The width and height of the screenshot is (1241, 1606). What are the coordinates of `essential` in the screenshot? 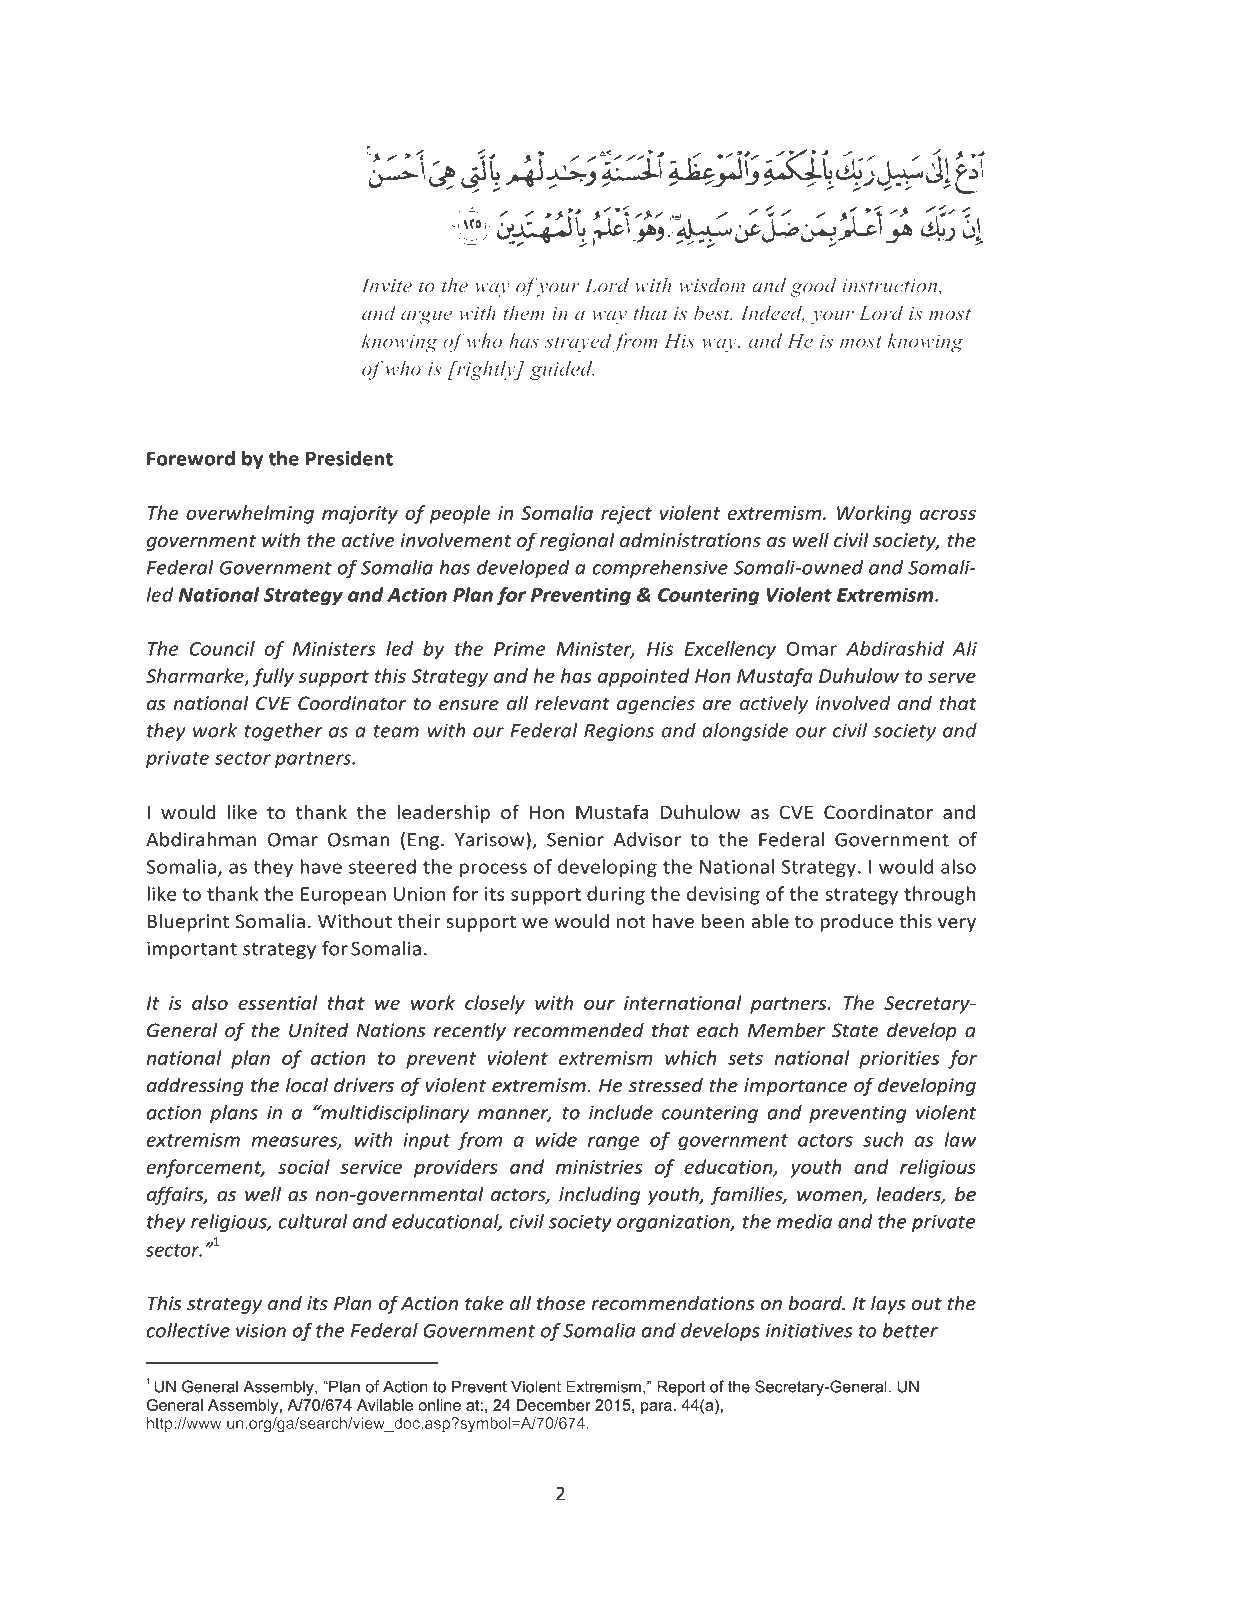 It's located at (277, 1002).
